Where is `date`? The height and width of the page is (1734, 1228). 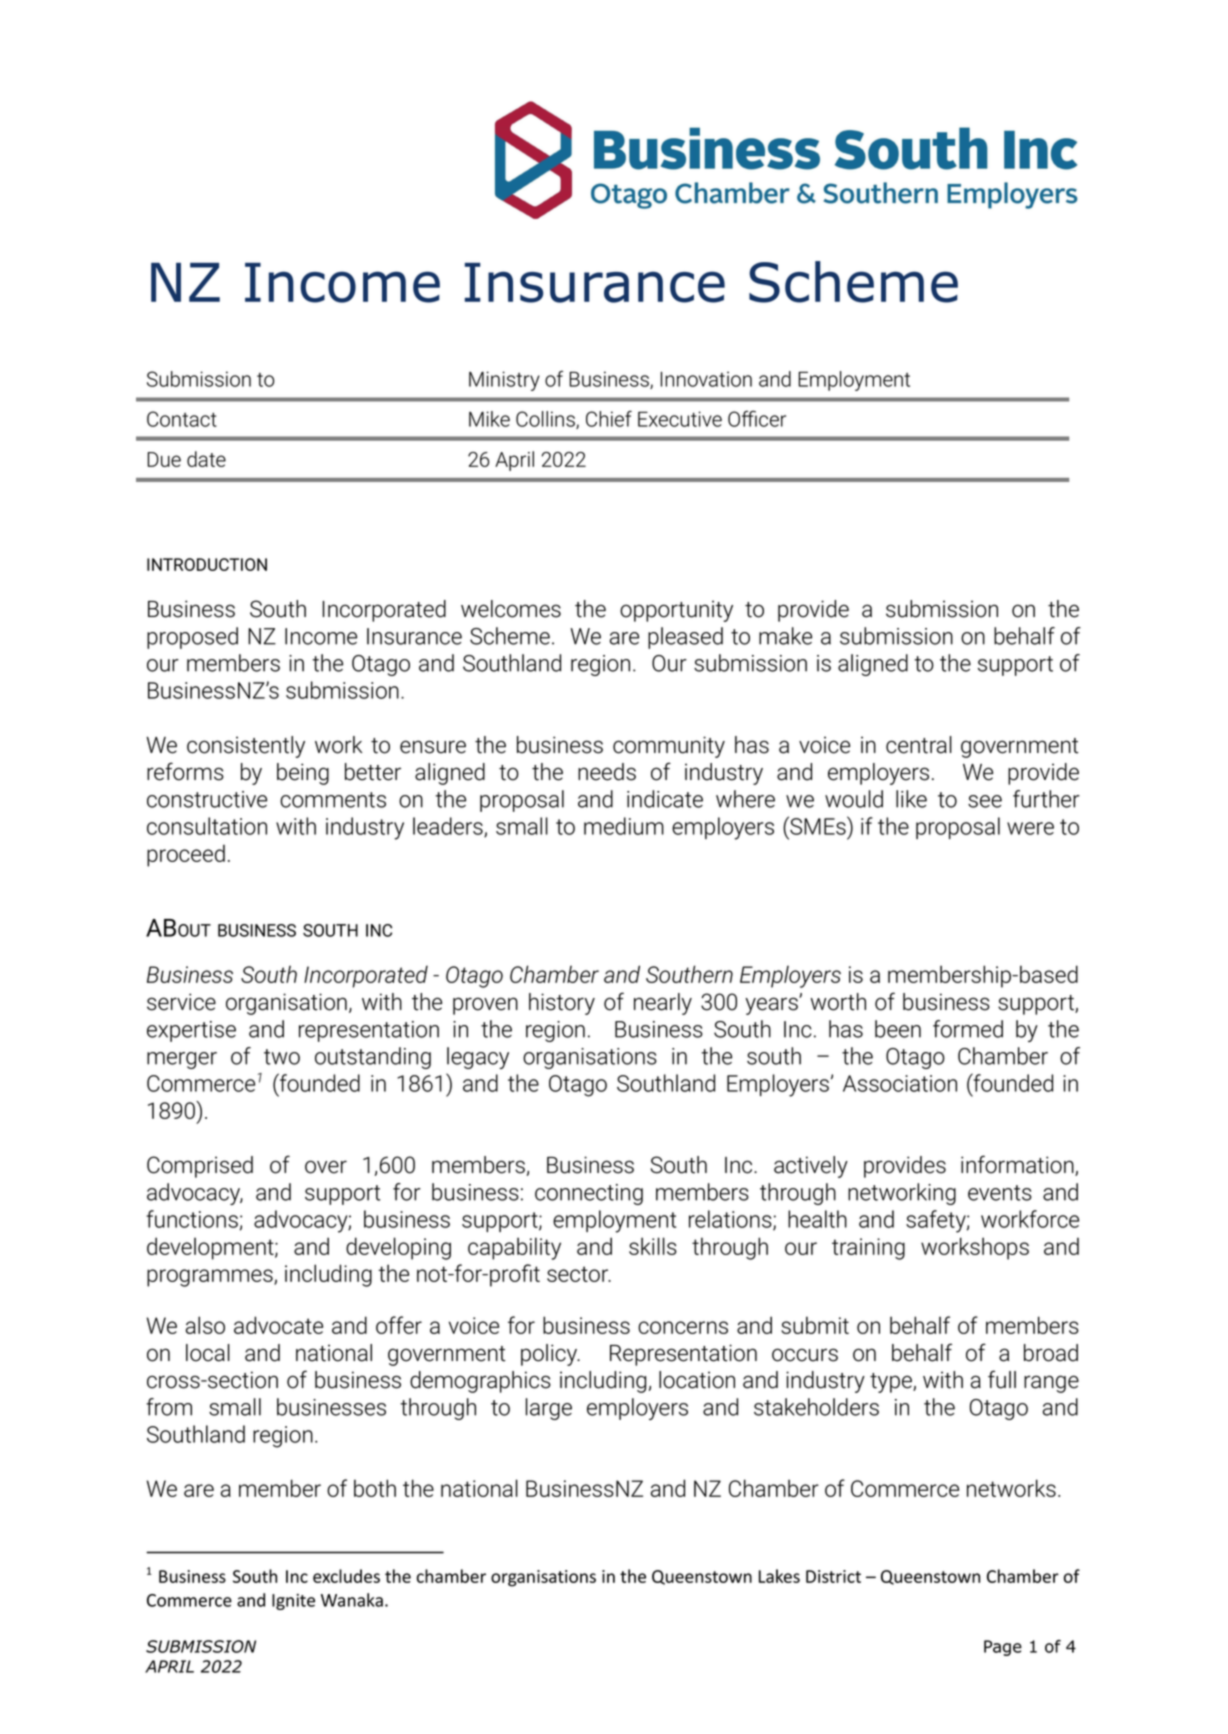 date is located at coordinates (206, 459).
